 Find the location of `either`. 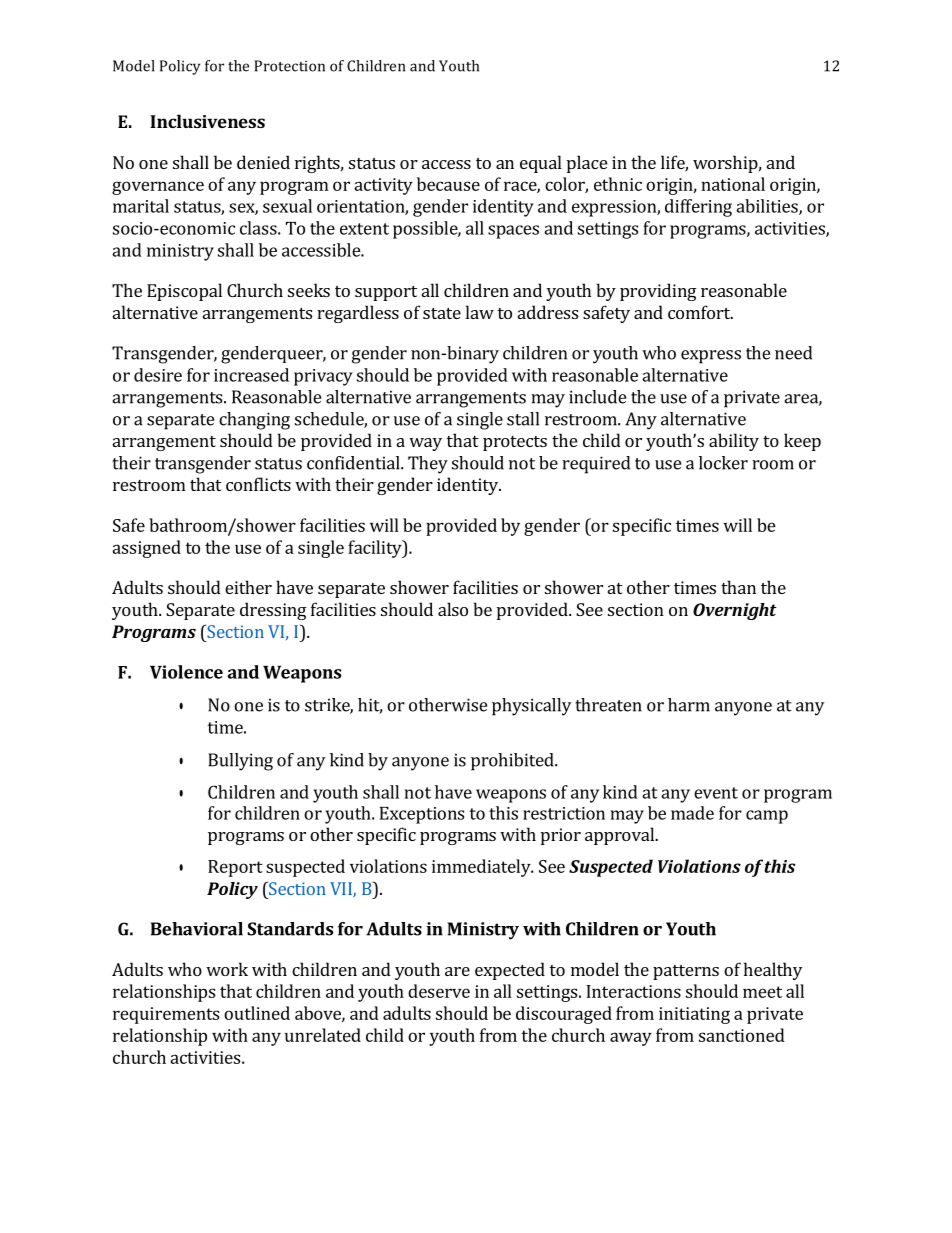

either is located at coordinates (248, 587).
